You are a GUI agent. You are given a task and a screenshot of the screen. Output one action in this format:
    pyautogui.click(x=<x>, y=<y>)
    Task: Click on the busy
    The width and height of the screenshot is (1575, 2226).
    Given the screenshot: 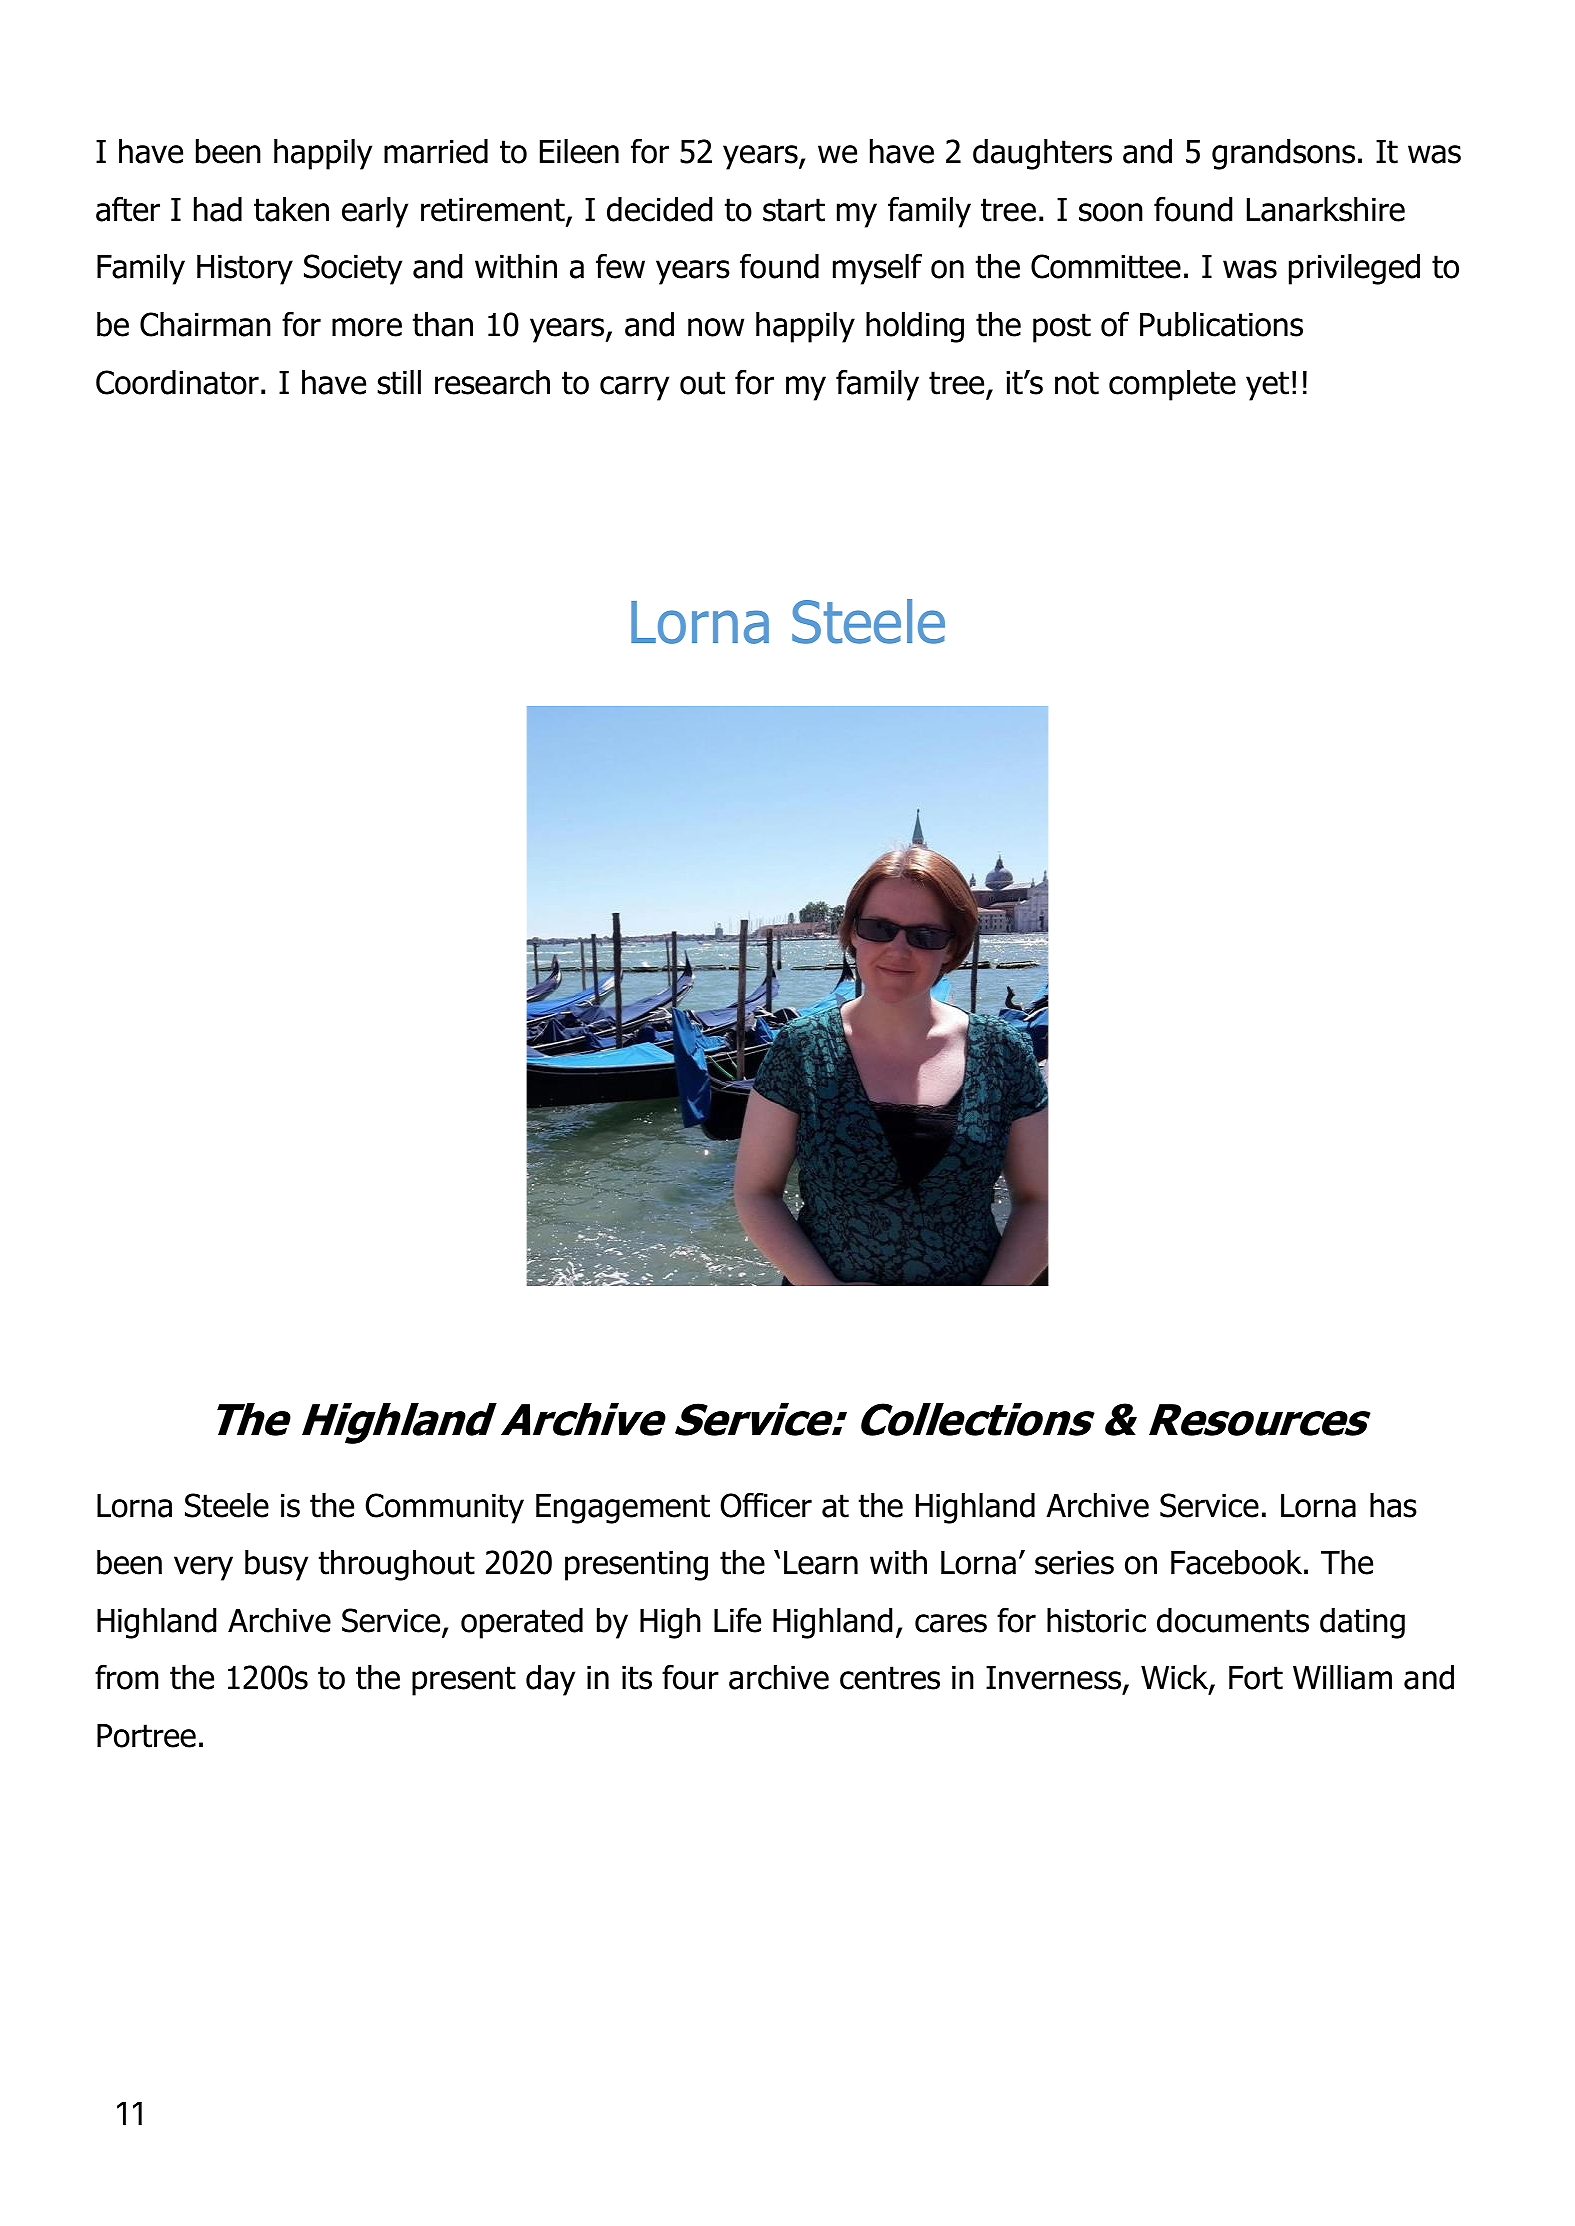 What is the action you would take?
    pyautogui.click(x=276, y=1565)
